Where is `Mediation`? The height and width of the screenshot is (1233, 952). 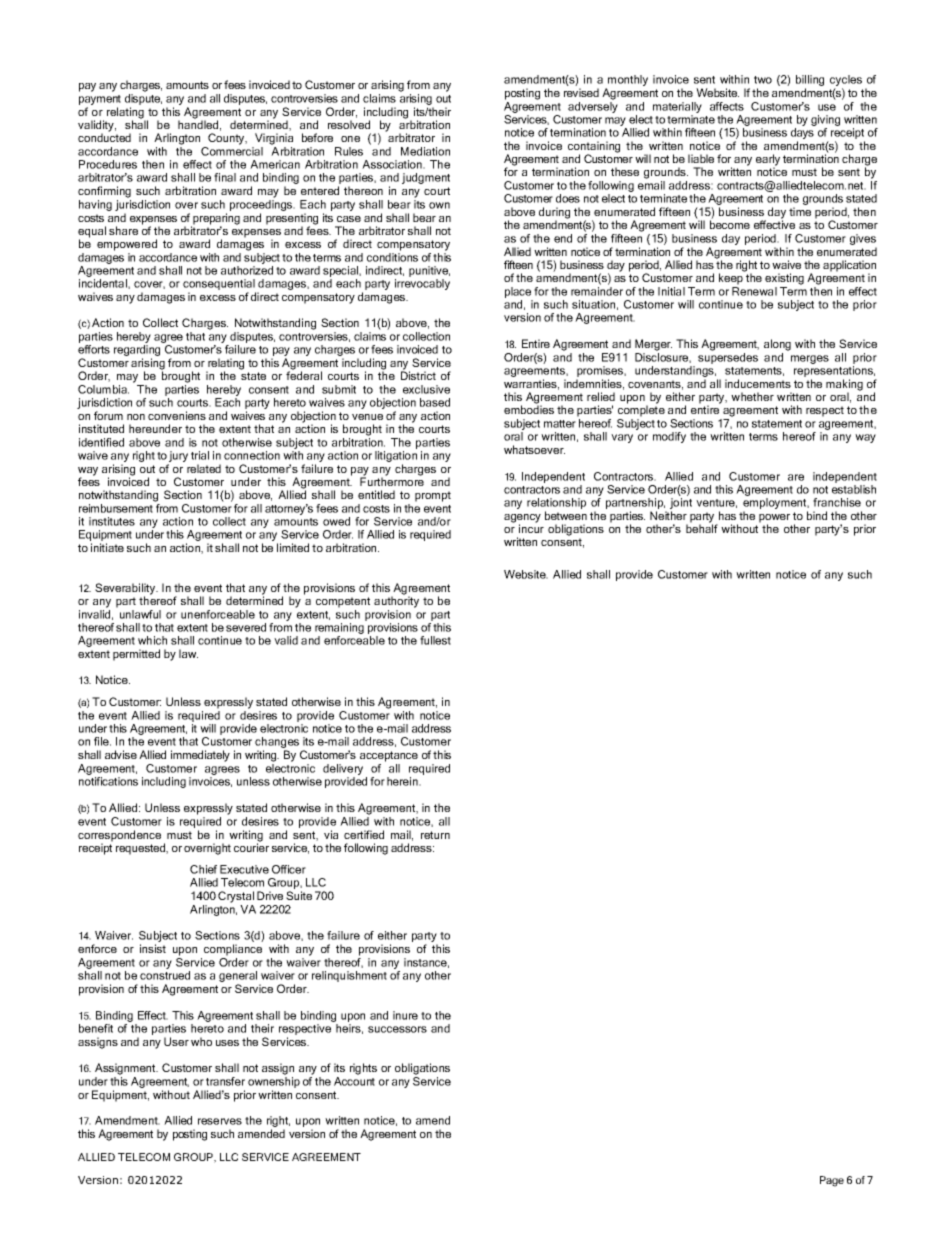
Mediation is located at coordinates (425, 151).
